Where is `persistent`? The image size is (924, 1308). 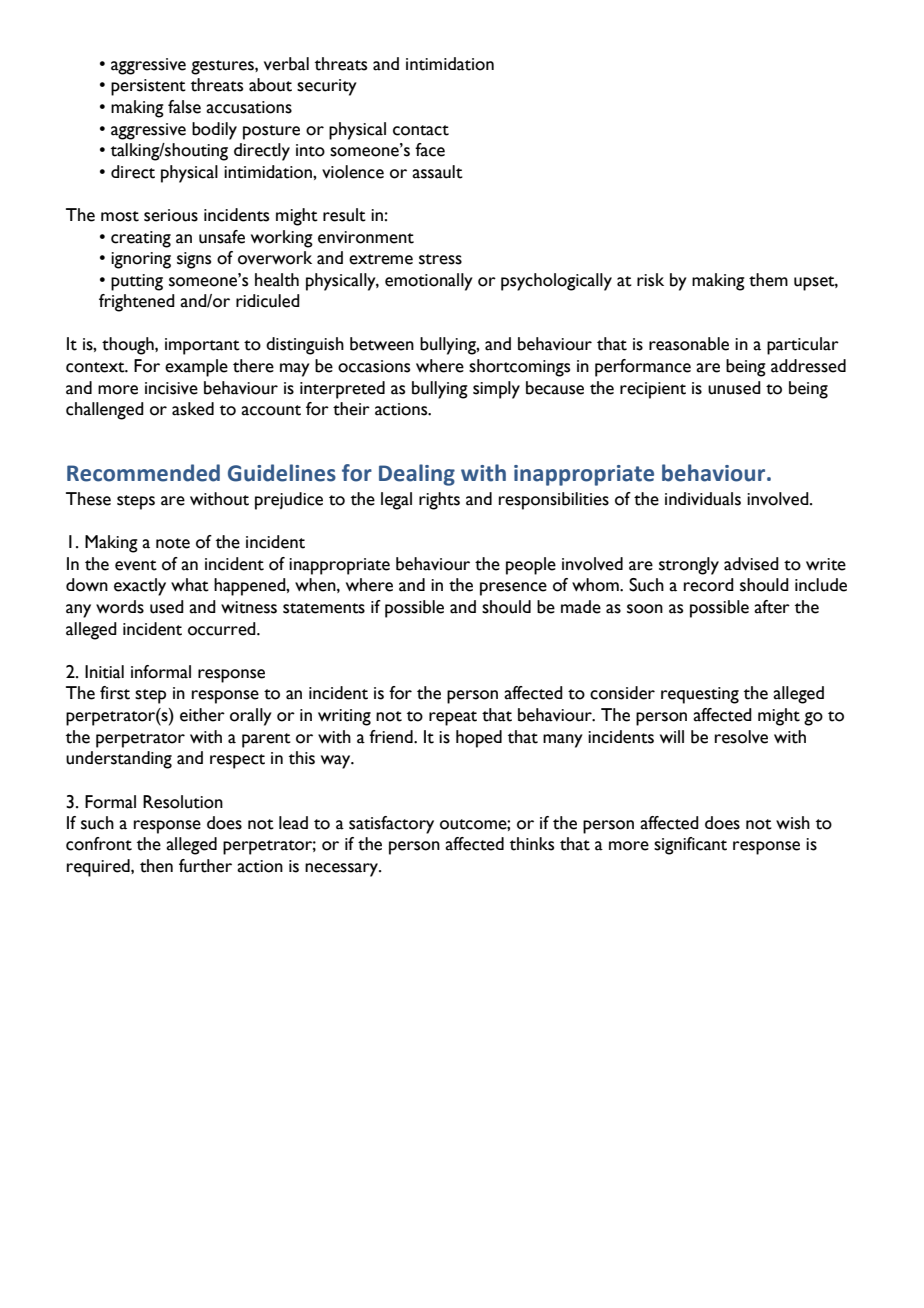 persistent is located at coordinates (148, 87).
